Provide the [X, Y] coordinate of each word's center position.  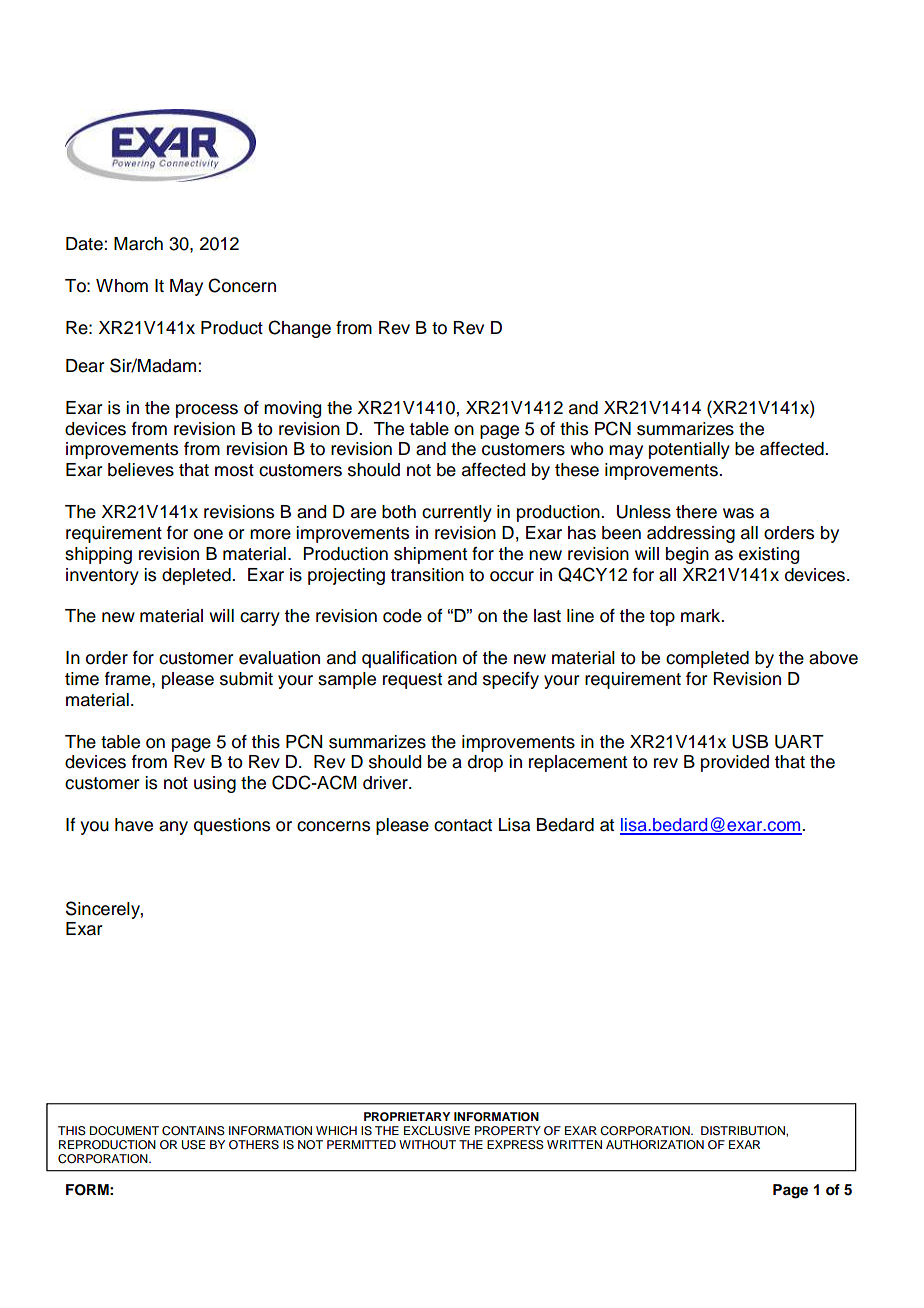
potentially [689, 450]
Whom [122, 286]
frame [129, 679]
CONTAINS [193, 1131]
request [412, 681]
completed [707, 659]
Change [299, 329]
